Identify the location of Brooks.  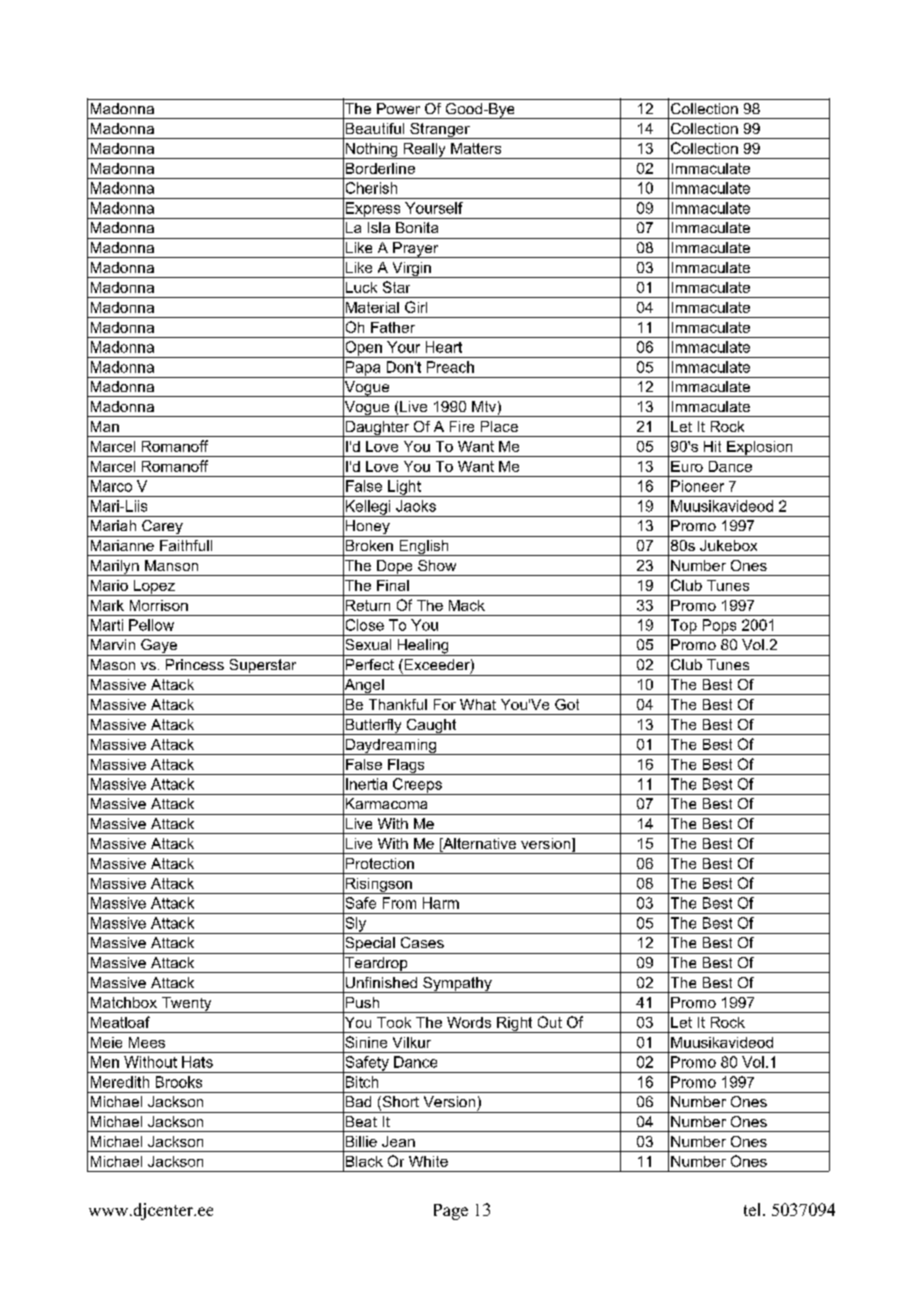
(179, 1082).
